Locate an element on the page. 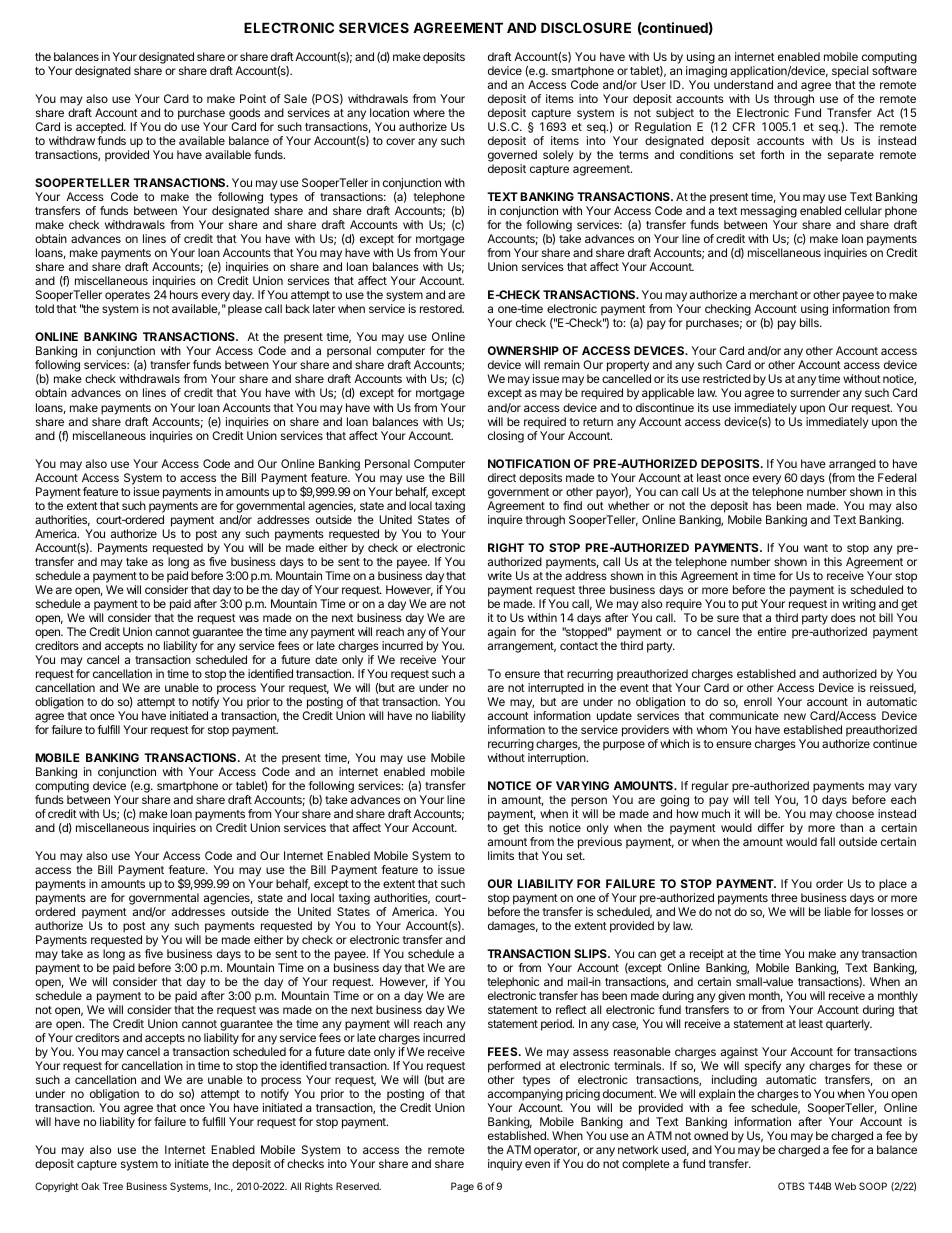 This document has height=1233, width=952. CFR is located at coordinates (743, 126).
